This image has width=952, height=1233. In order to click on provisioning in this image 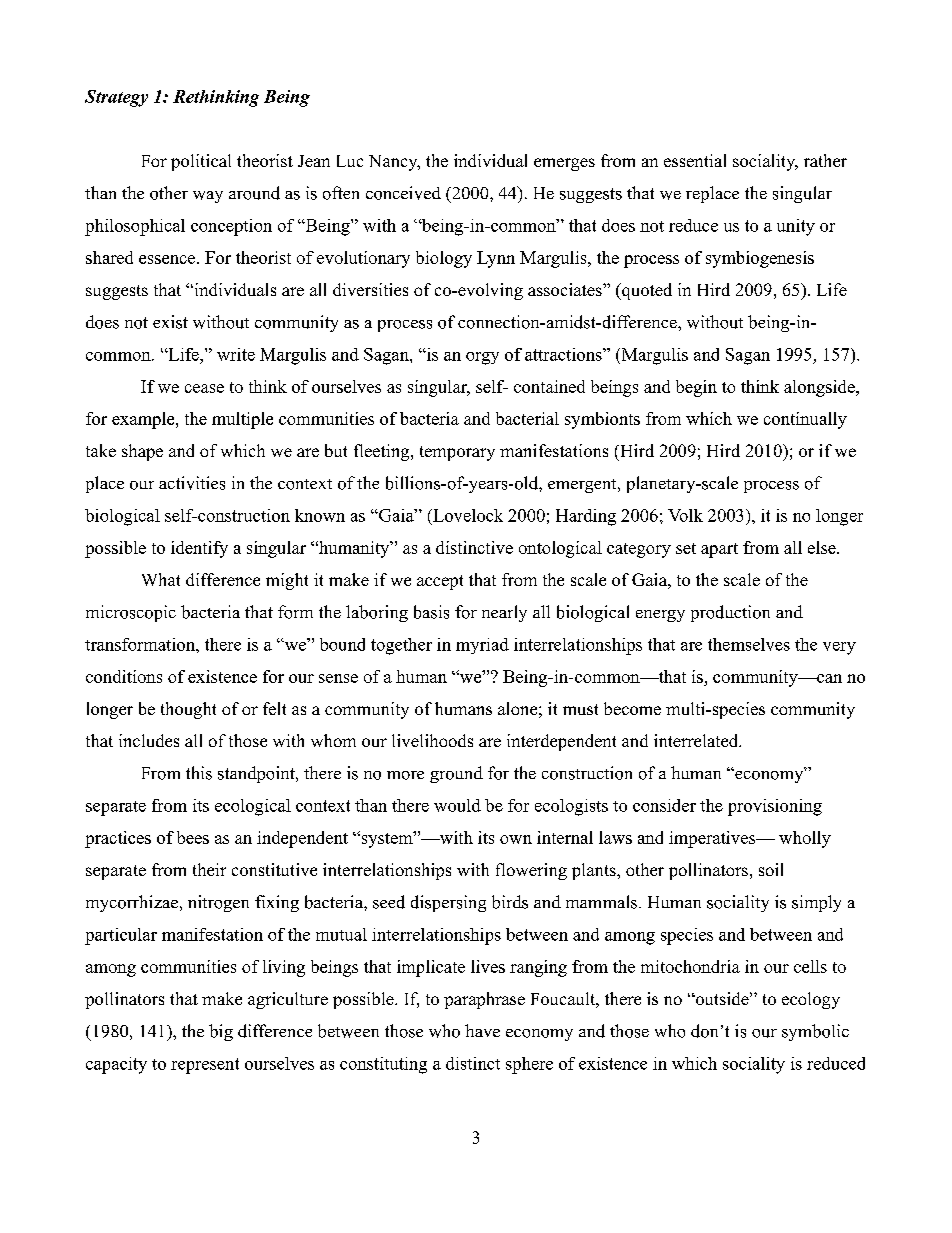, I will do `click(775, 807)`.
